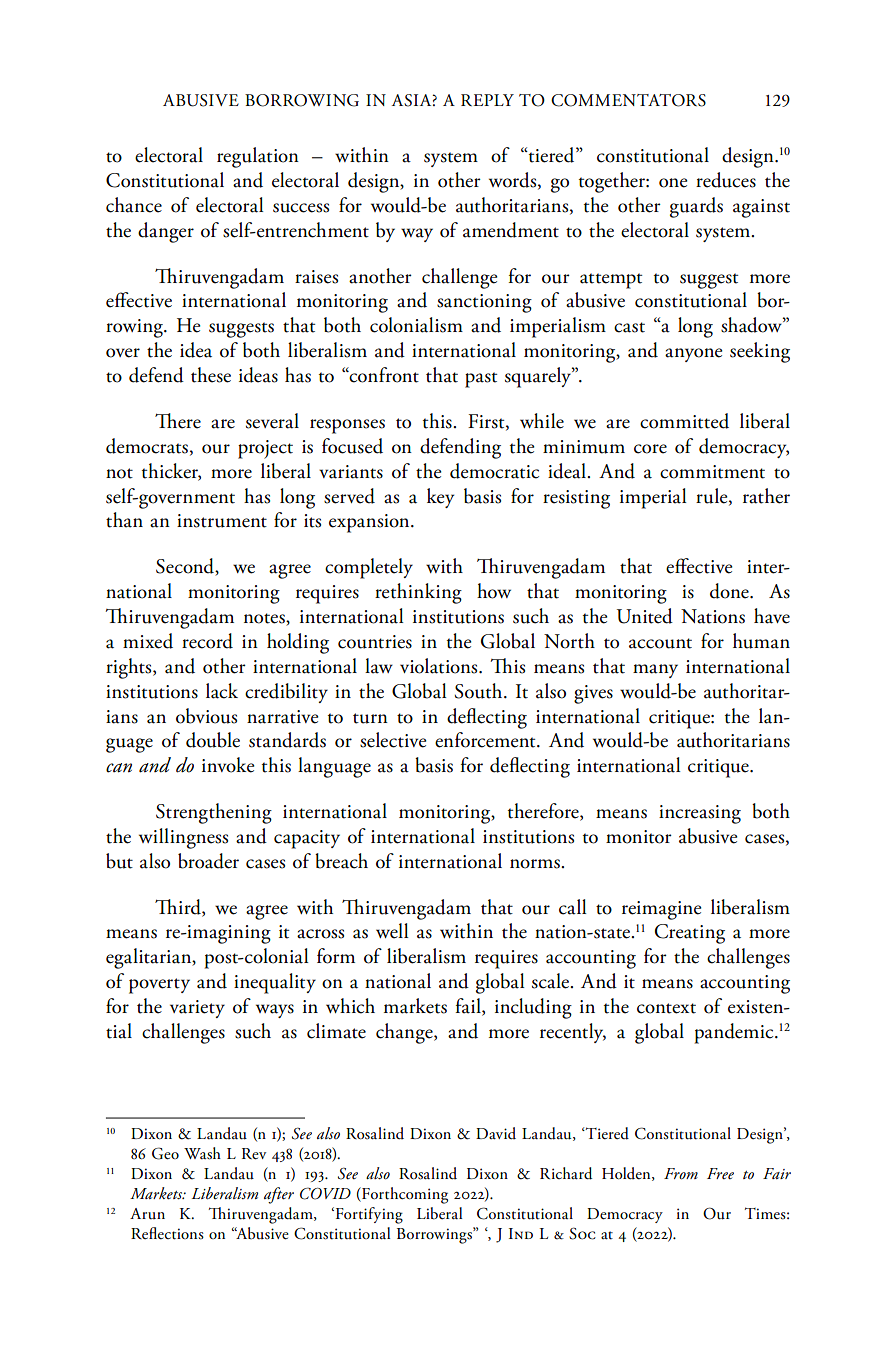 Image resolution: width=896 pixels, height=1345 pixels. What do you see at coordinates (730, 591) in the document?
I see `done` at bounding box center [730, 591].
